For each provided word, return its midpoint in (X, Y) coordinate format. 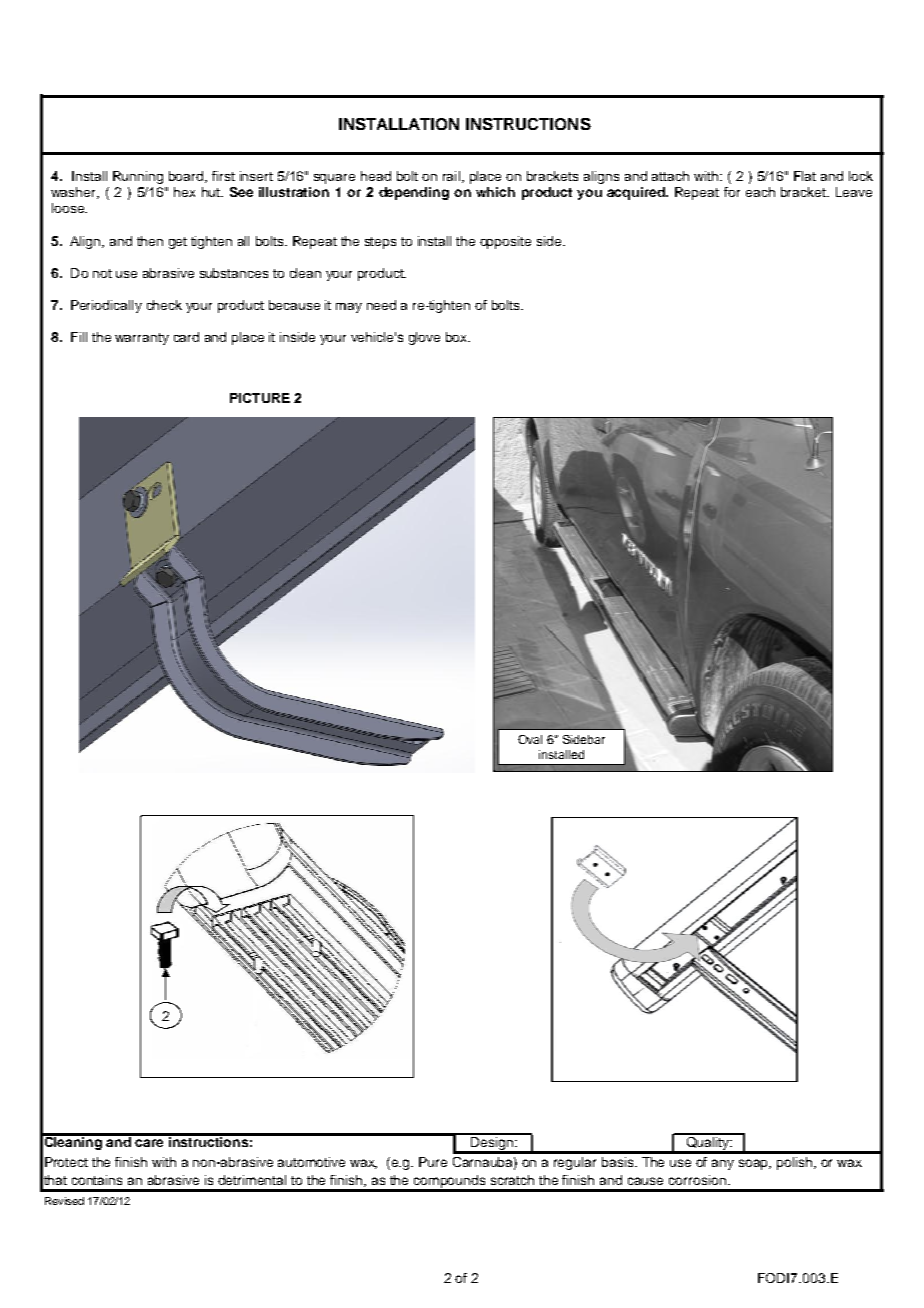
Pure (433, 1162)
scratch (512, 1180)
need (381, 305)
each (760, 192)
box (458, 337)
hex (184, 192)
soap (755, 1164)
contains (97, 1180)
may (349, 308)
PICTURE (260, 398)
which (495, 192)
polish (796, 1163)
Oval (530, 739)
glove (424, 338)
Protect (66, 1162)
